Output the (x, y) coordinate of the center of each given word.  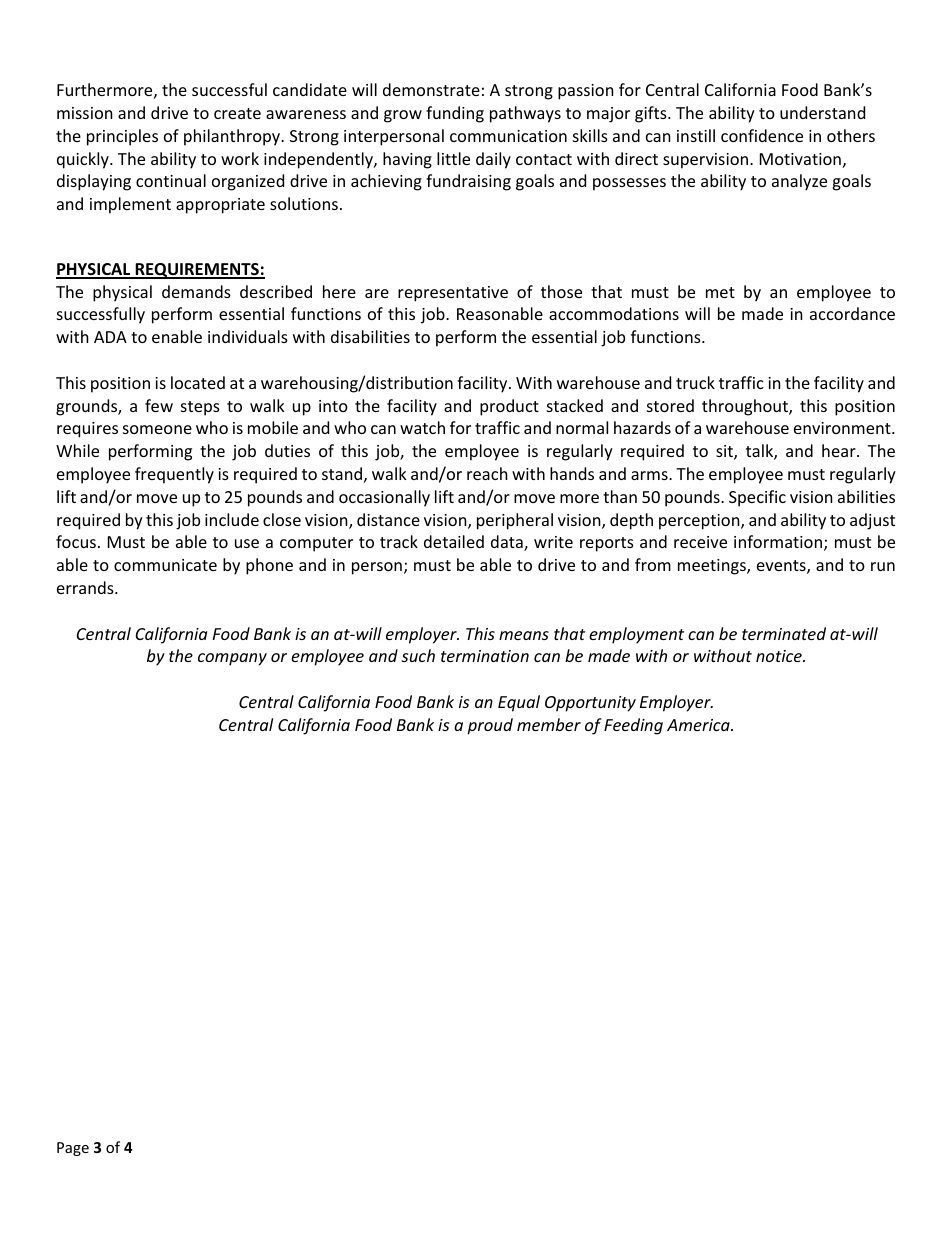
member (549, 724)
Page (73, 1149)
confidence (762, 135)
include (232, 519)
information (779, 543)
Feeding (633, 726)
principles (122, 137)
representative (453, 294)
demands (196, 291)
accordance (852, 313)
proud (490, 726)
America (699, 725)
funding (455, 114)
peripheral (515, 521)
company (232, 659)
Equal (519, 703)
